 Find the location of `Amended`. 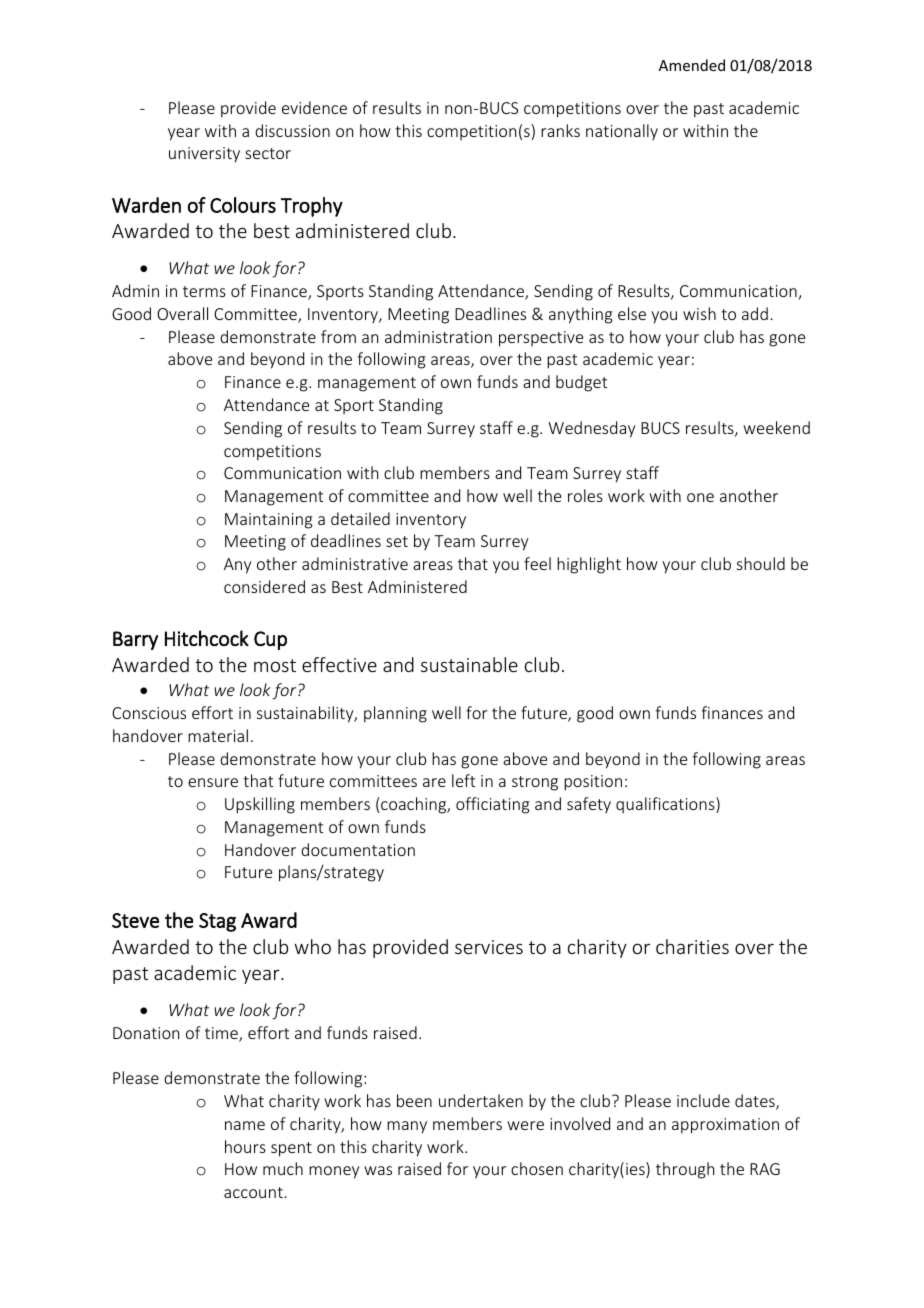

Amended is located at coordinates (692, 65).
